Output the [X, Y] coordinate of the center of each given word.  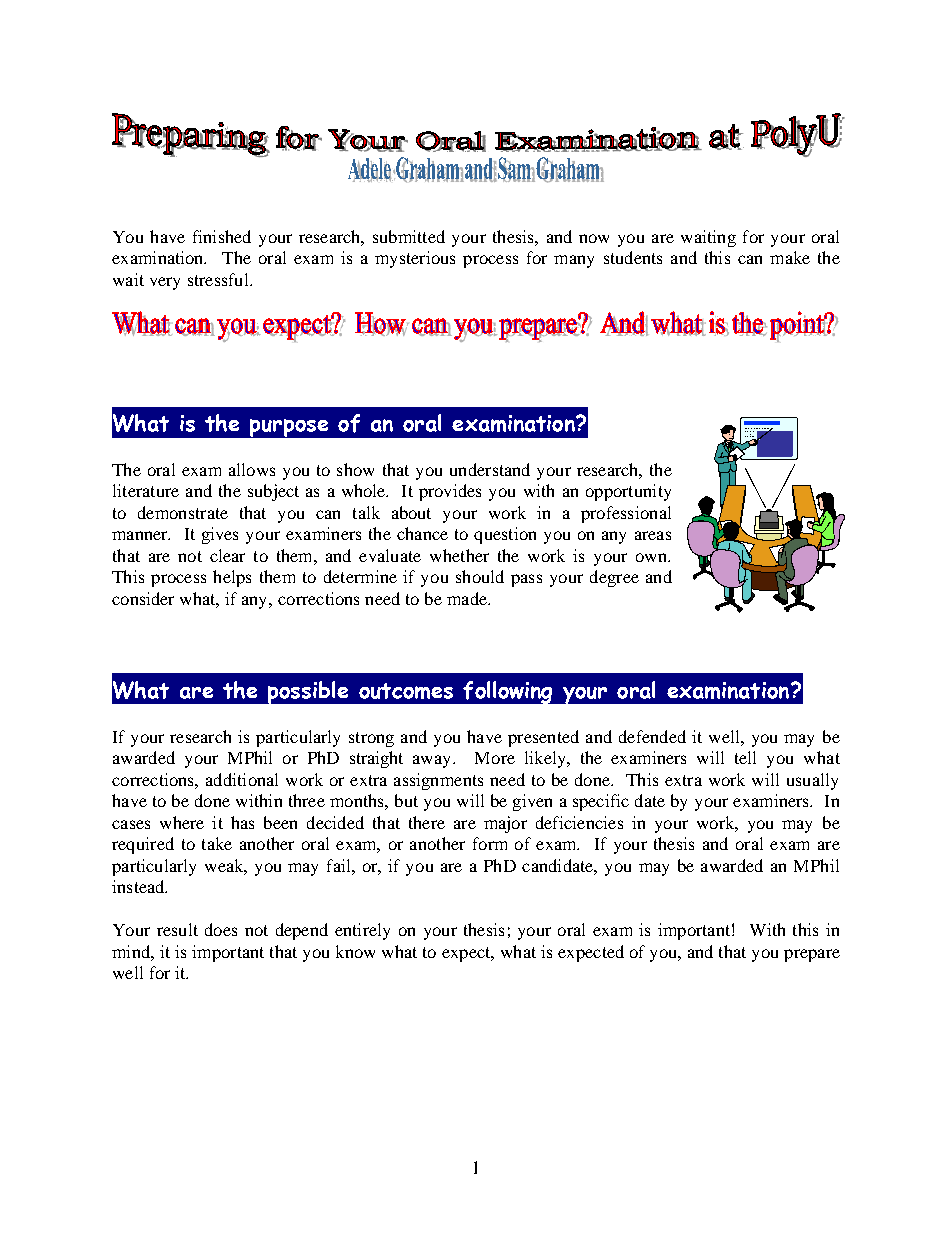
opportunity [628, 492]
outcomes [406, 691]
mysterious [415, 259]
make [790, 257]
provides [450, 492]
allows [252, 469]
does [221, 929]
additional [242, 779]
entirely [362, 931]
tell [745, 757]
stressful [219, 279]
